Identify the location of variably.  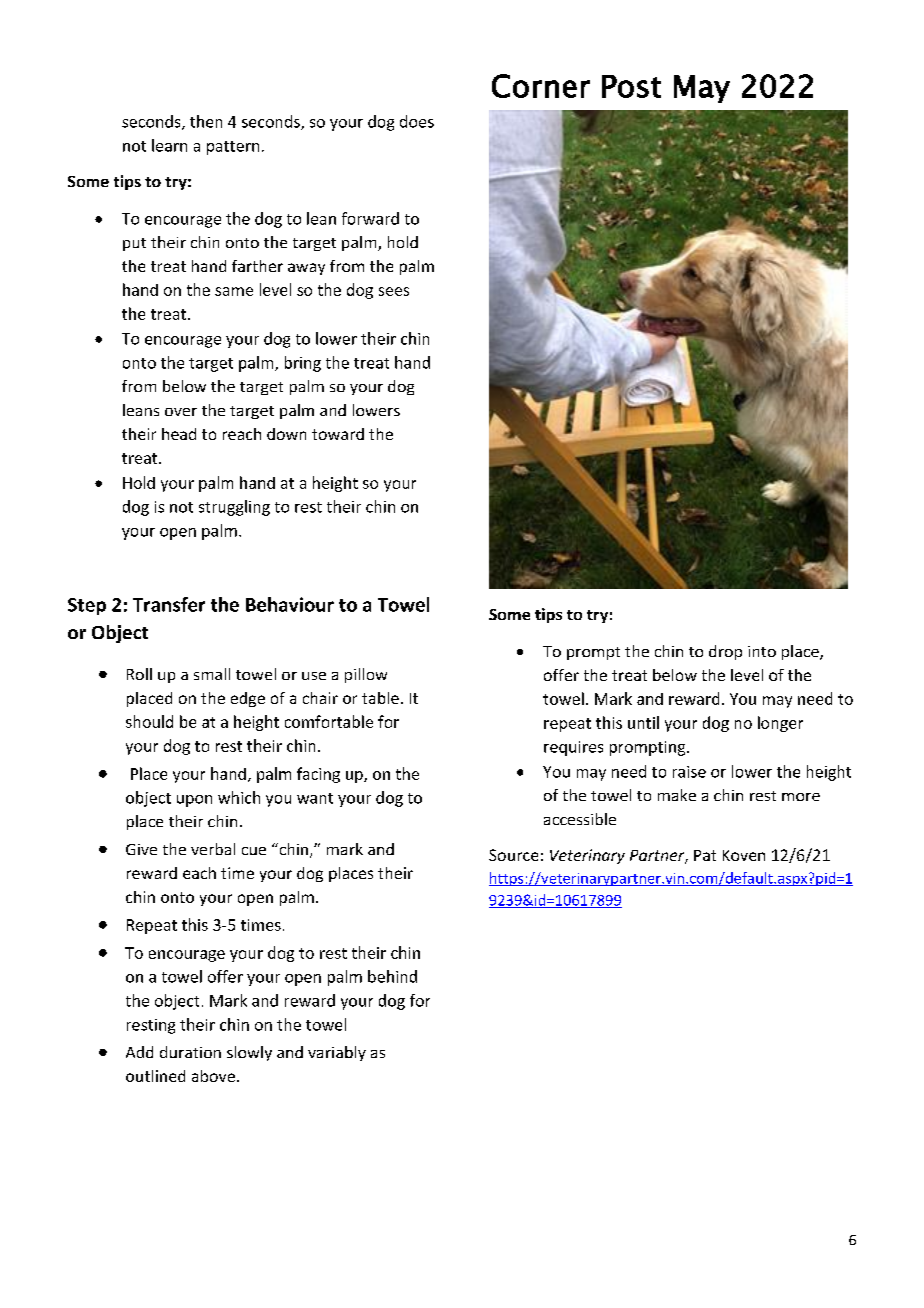
(337, 1053).
